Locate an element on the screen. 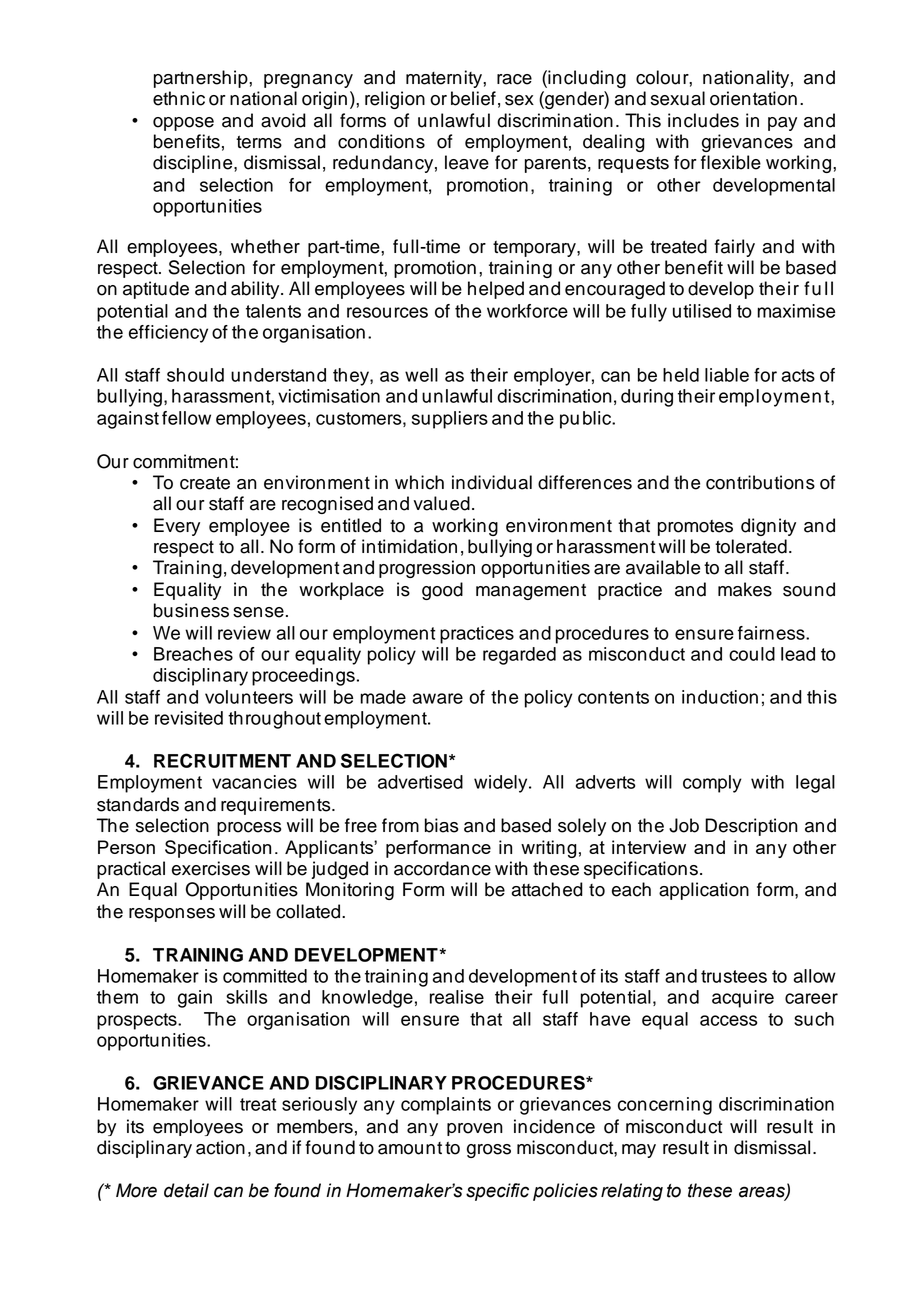  orientation is located at coordinates (753, 98).
